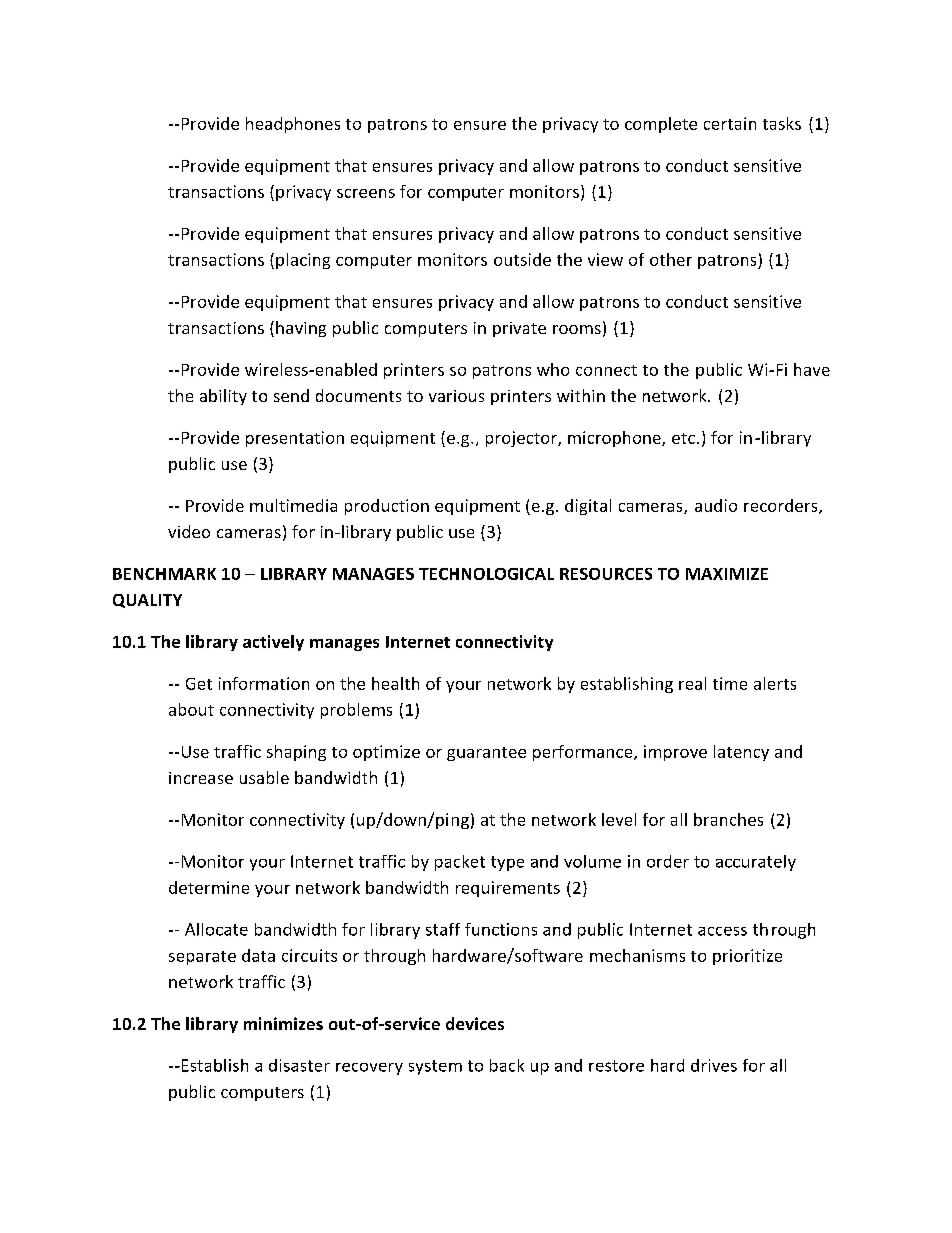 The image size is (952, 1233). Describe the element at coordinates (164, 574) in the document. I see `BENCHMARK` at that location.
